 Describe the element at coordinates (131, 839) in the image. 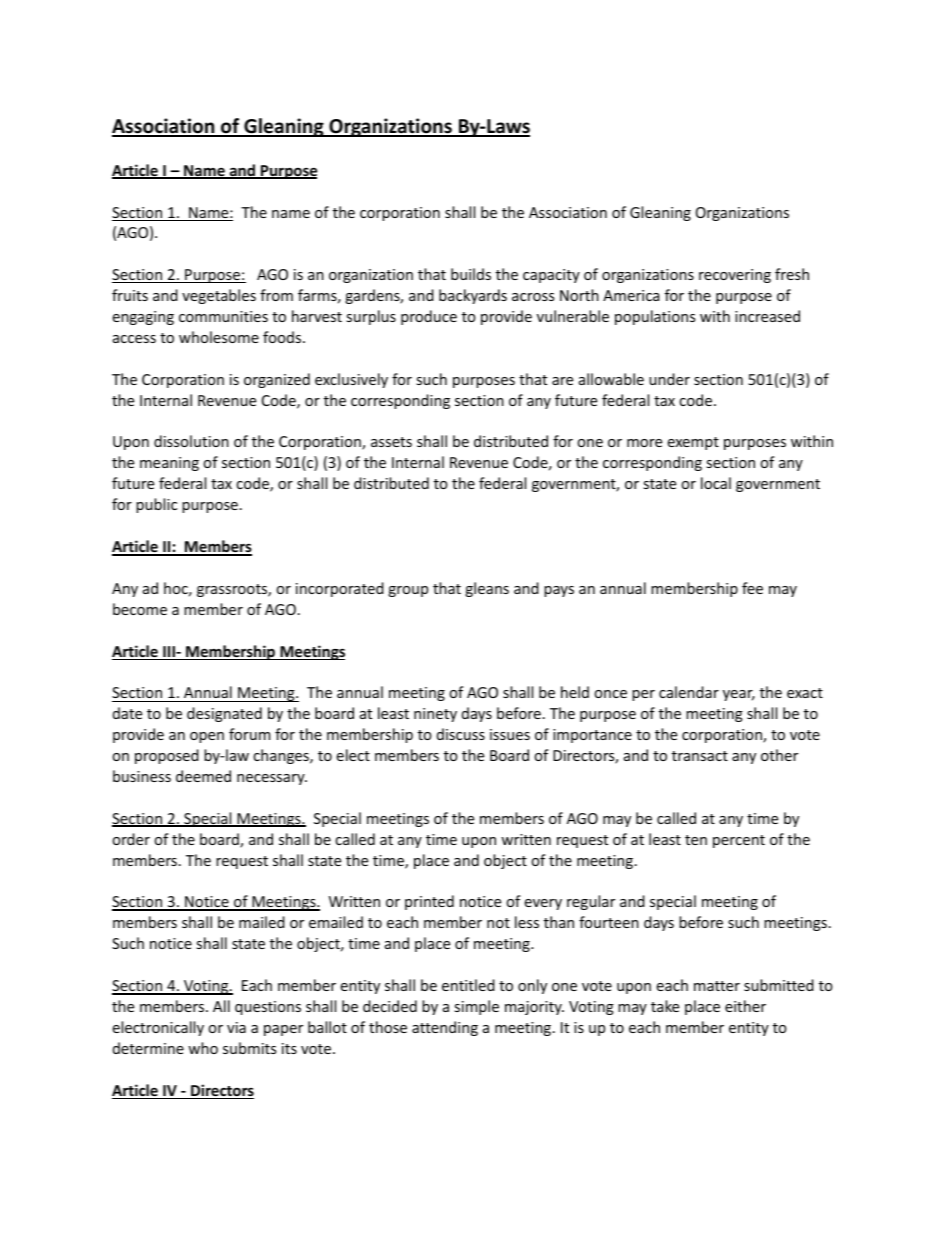

I see `order` at that location.
